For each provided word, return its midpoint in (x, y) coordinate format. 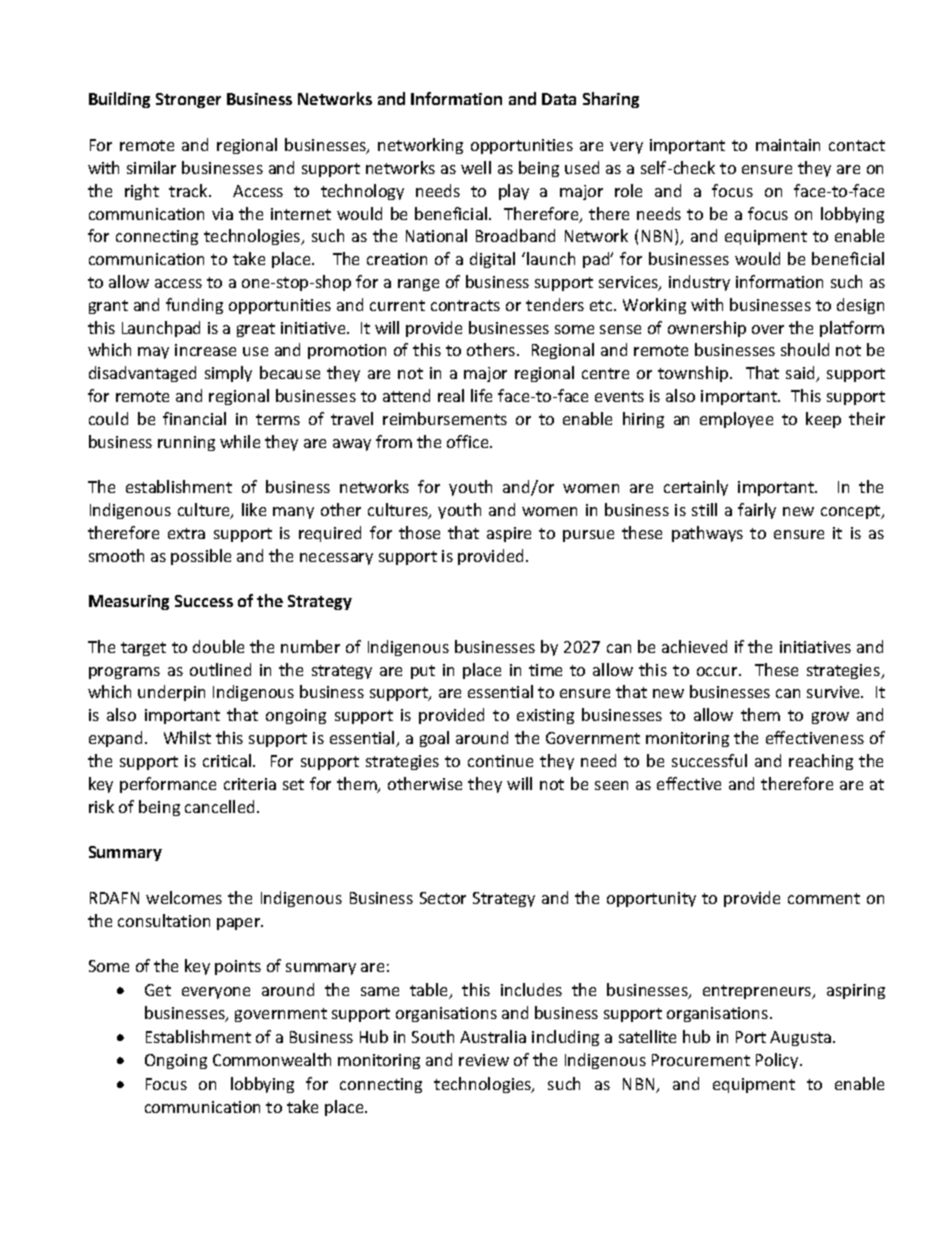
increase (205, 350)
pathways (707, 534)
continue (500, 761)
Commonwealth (272, 1059)
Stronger (188, 100)
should (805, 349)
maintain (788, 145)
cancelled (219, 806)
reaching (821, 762)
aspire (509, 534)
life (481, 395)
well (476, 167)
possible (201, 557)
